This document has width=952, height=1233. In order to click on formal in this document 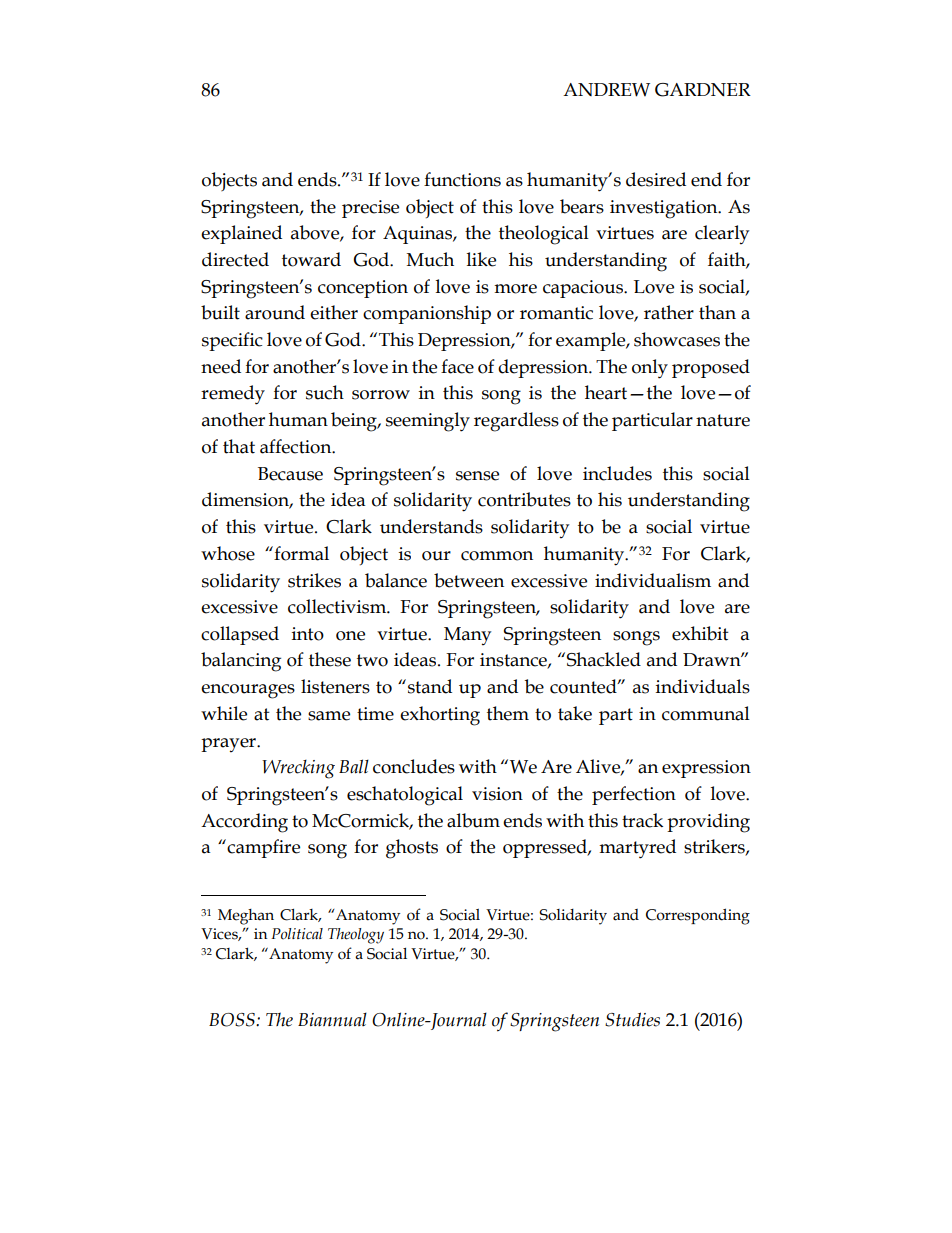, I will do `click(300, 553)`.
